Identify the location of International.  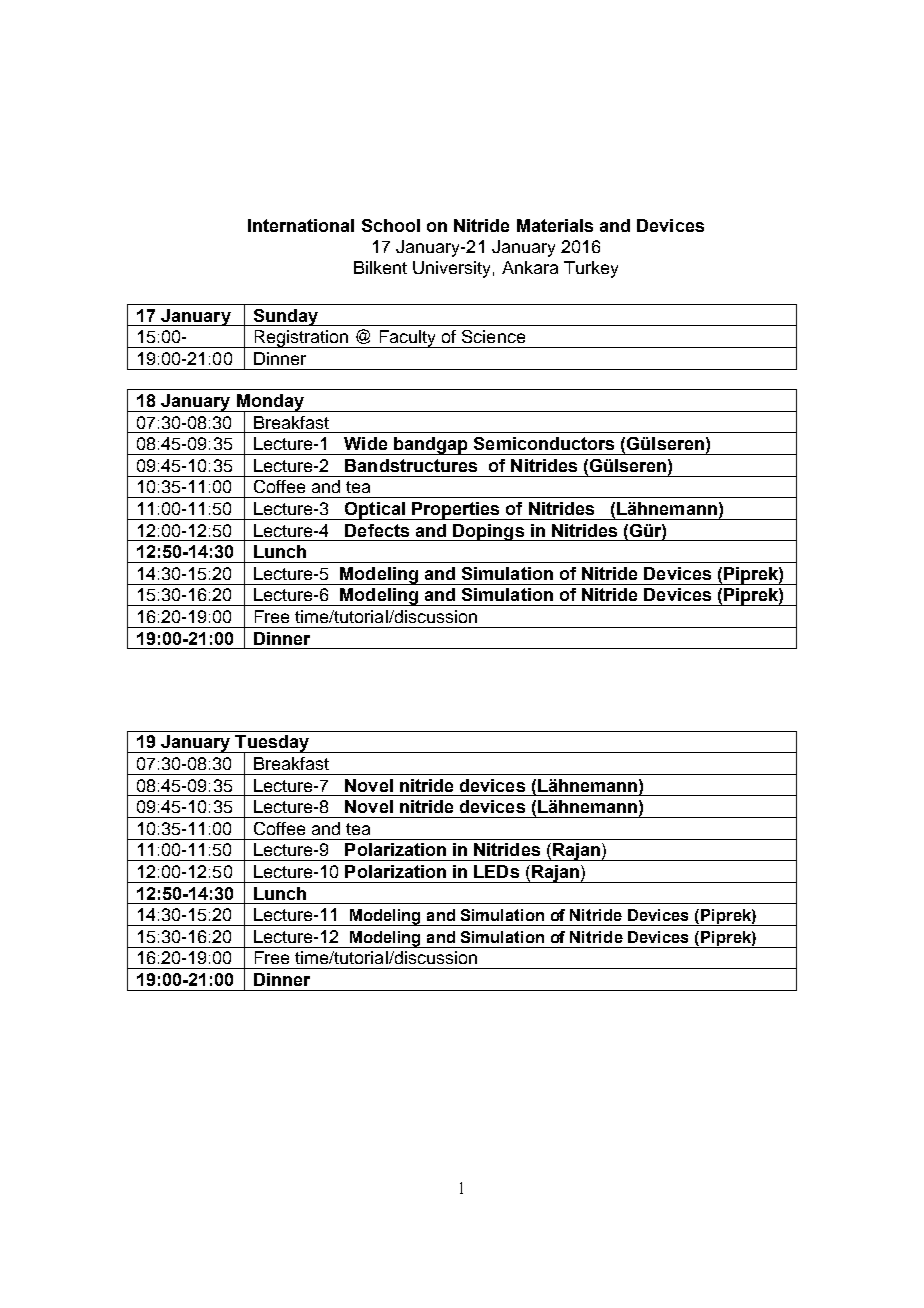
(301, 225).
